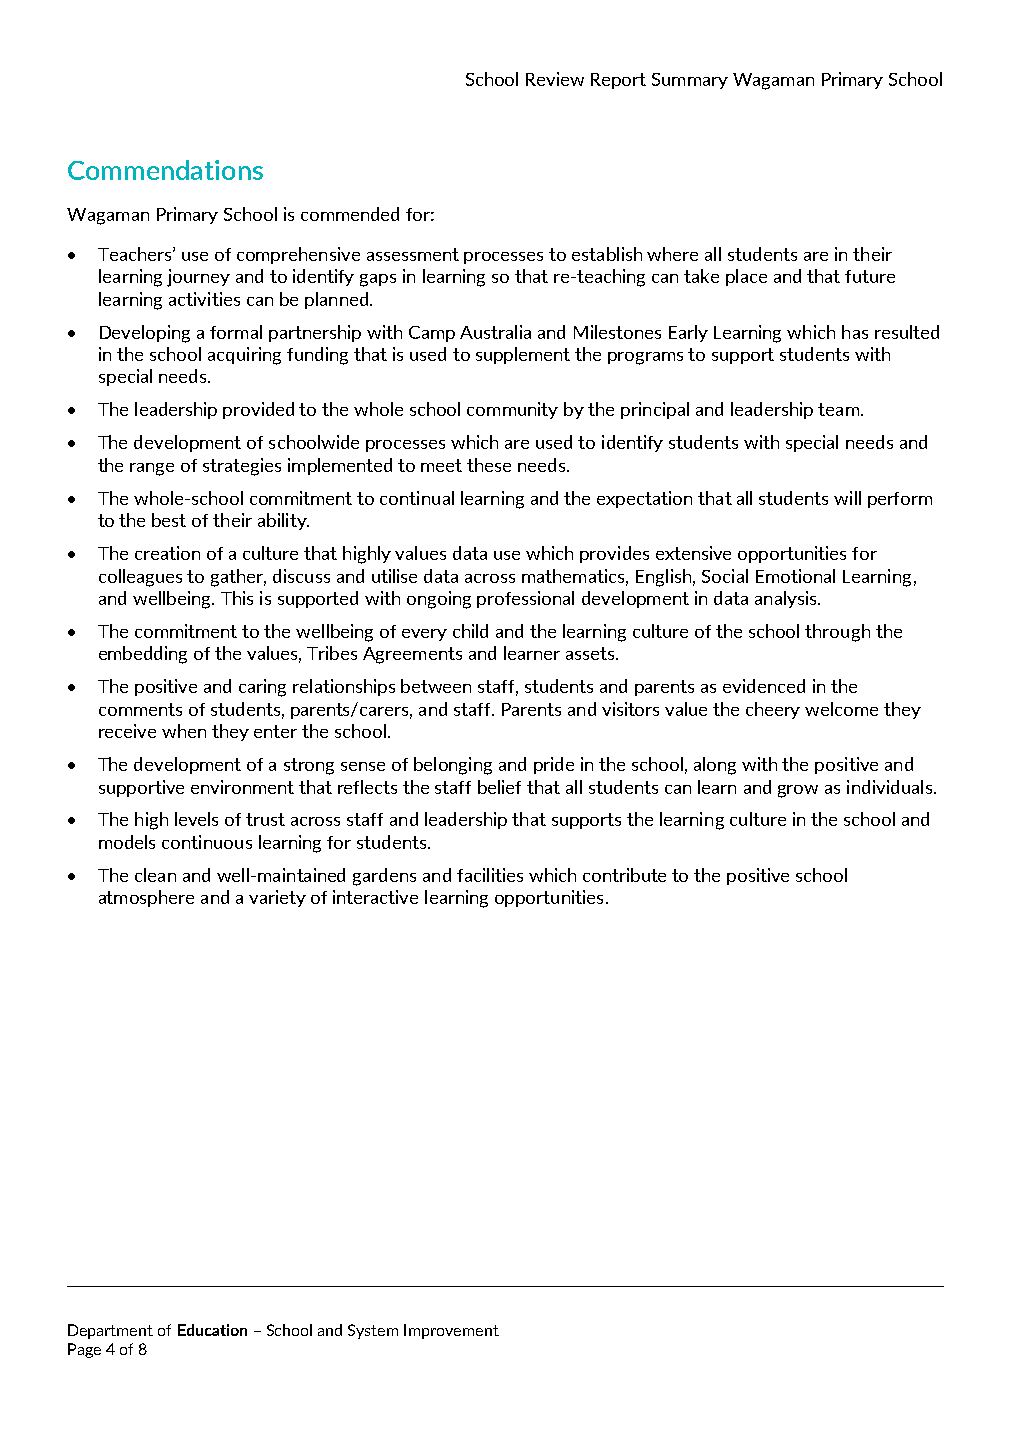 Image resolution: width=1011 pixels, height=1430 pixels. Describe the element at coordinates (690, 81) in the page. I see `Summary` at that location.
